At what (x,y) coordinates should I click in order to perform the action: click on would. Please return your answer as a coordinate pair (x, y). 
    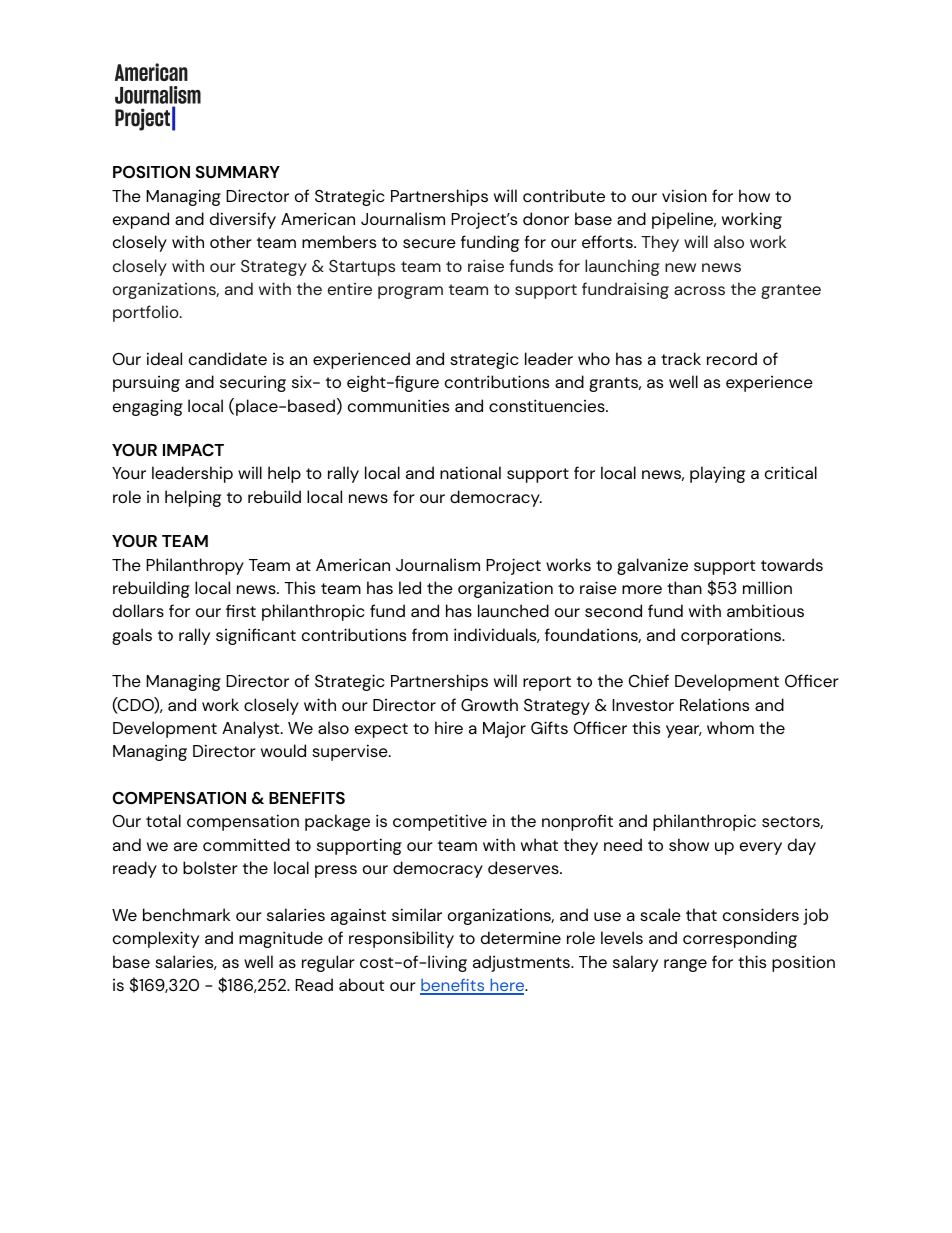
    Looking at the image, I should click on (283, 750).
